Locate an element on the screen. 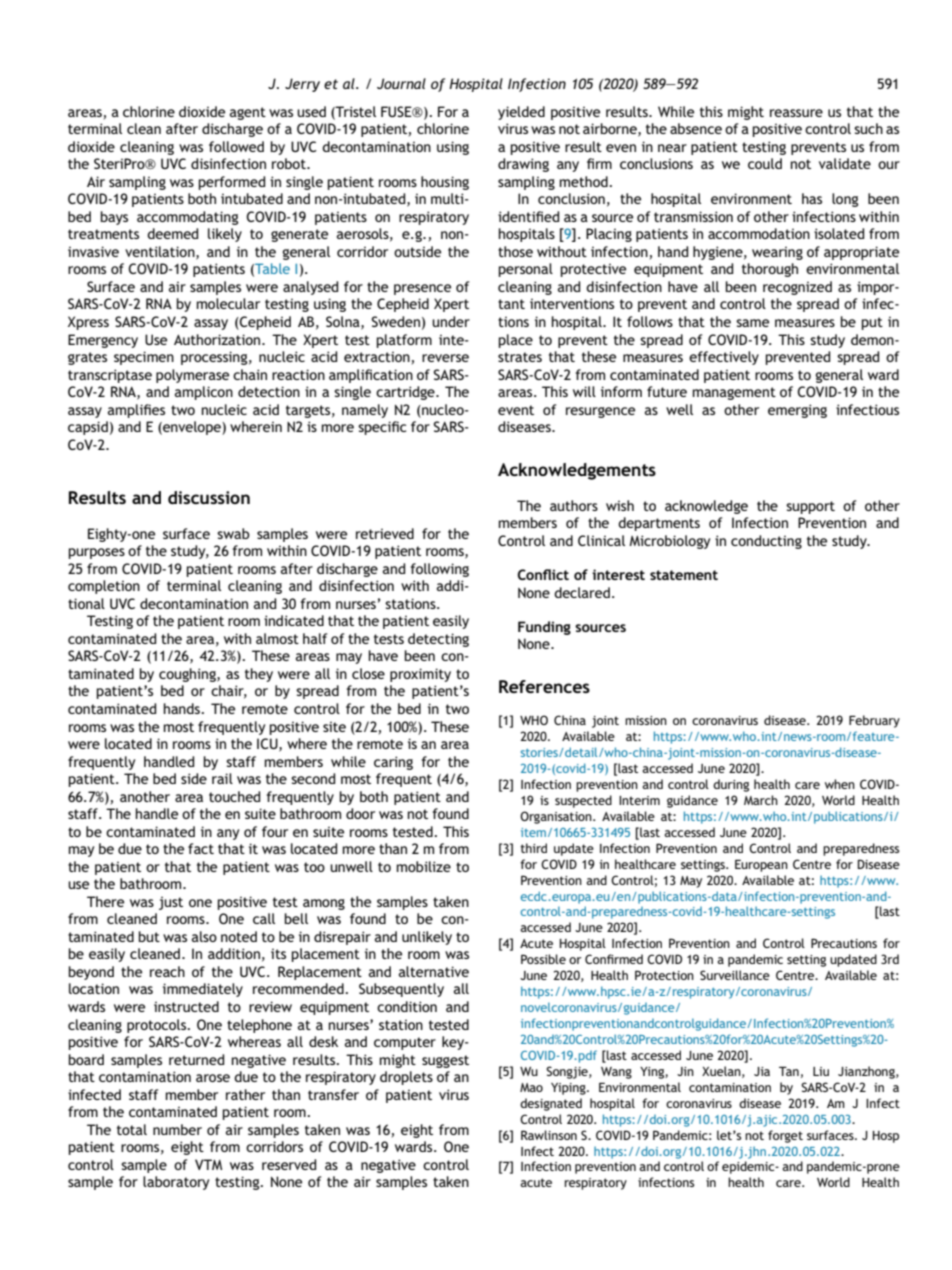  number is located at coordinates (177, 1129).
